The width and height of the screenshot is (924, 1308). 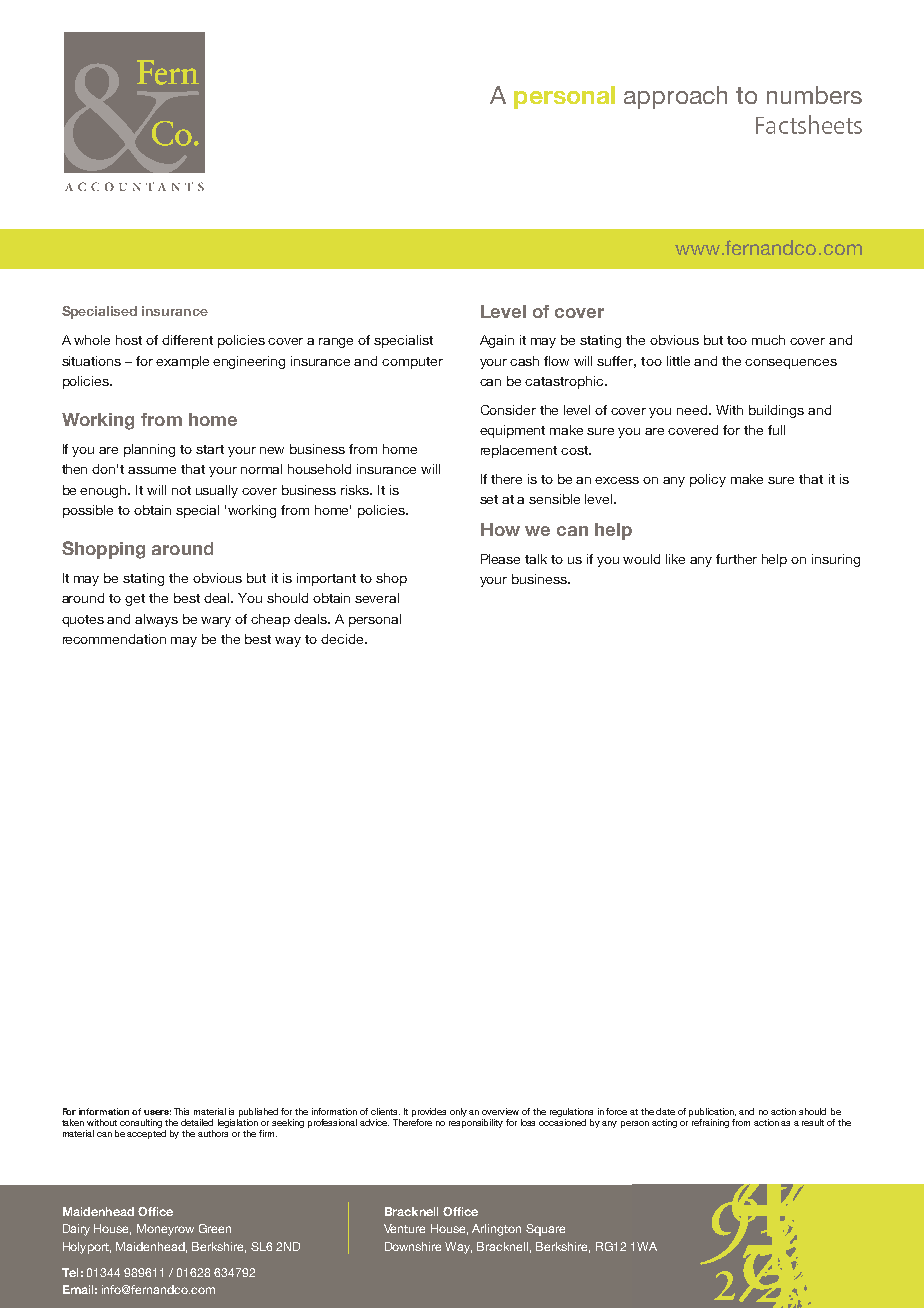 I want to click on Green, so click(x=215, y=1228).
